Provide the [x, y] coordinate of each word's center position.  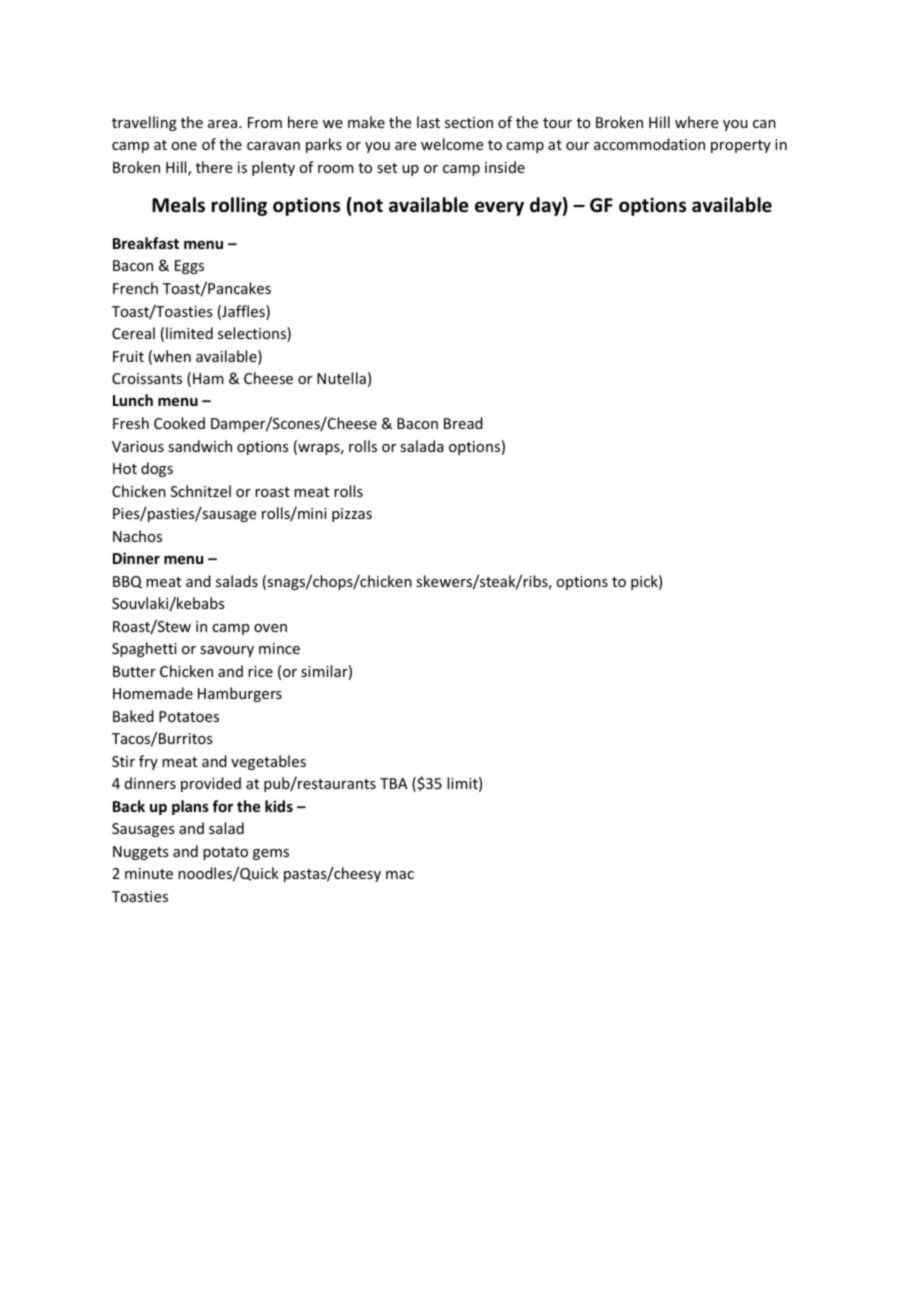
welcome [452, 144]
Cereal [133, 333]
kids [279, 806]
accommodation [649, 144]
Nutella [341, 378]
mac [400, 875]
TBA [394, 783]
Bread [463, 423]
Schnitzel [201, 491]
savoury [227, 651]
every [499, 208]
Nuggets [140, 853]
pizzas [352, 515]
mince [279, 648]
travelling [144, 123]
